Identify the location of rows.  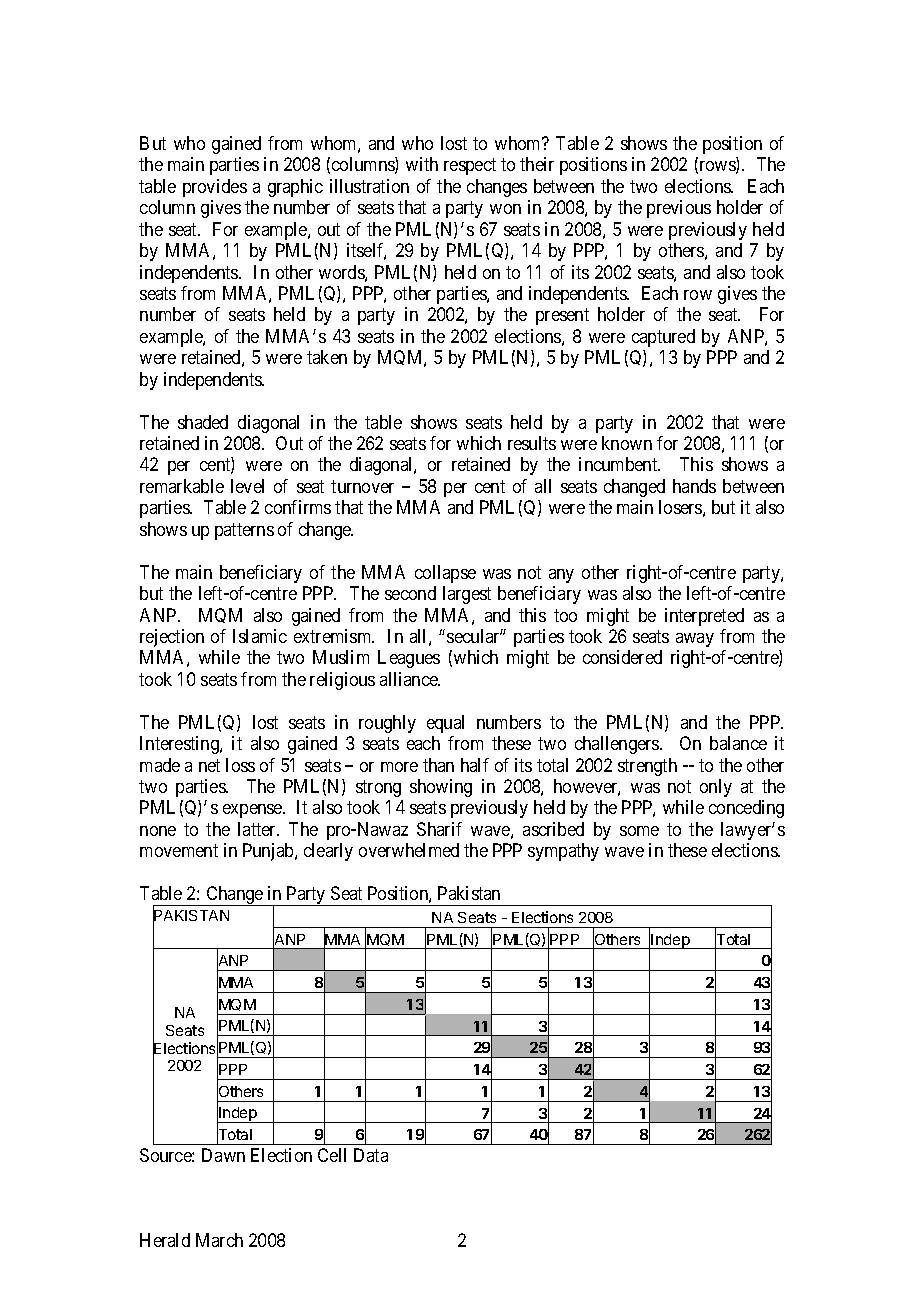
(717, 167).
